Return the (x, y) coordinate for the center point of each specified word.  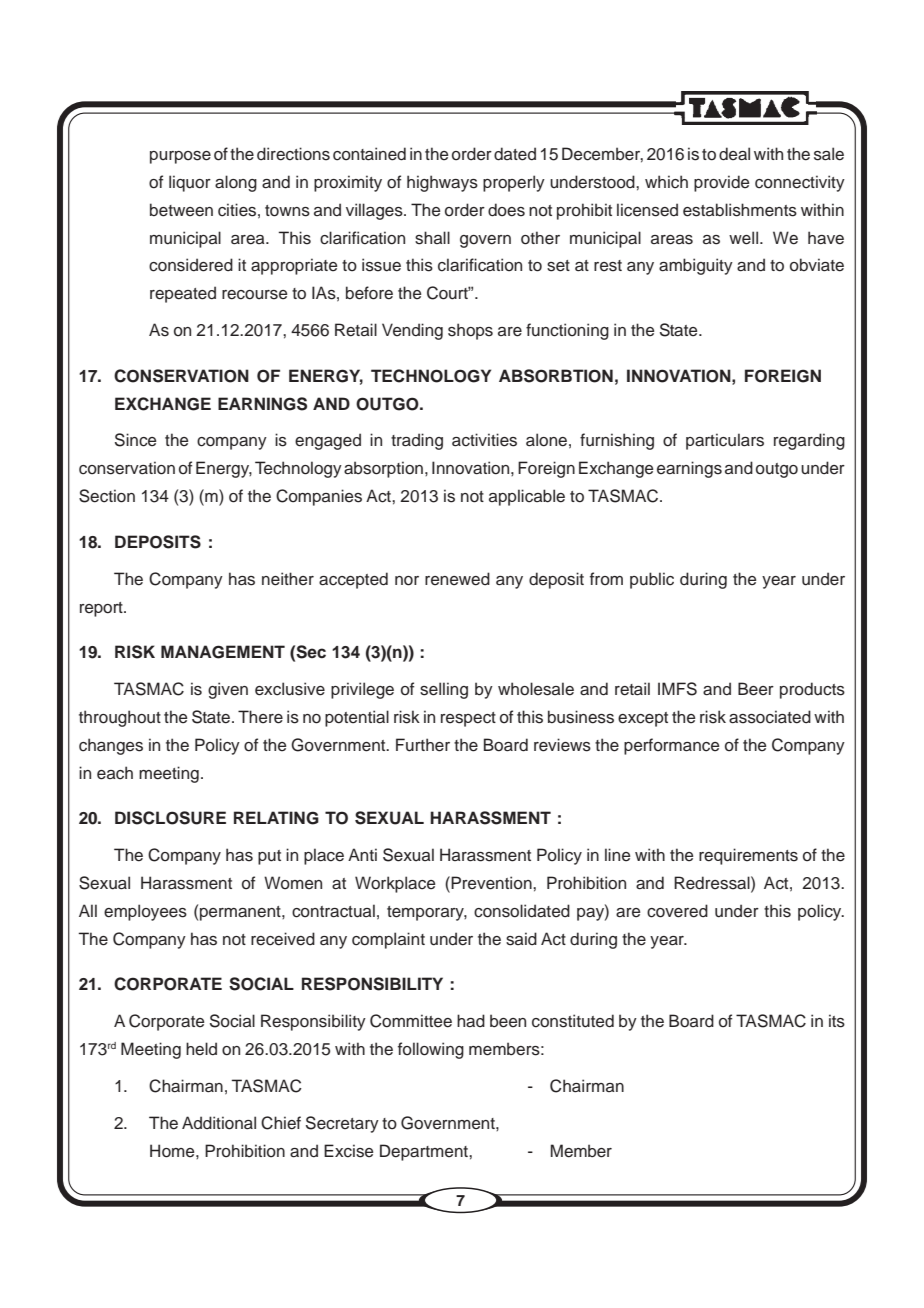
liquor (190, 183)
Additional (219, 1123)
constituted (573, 1021)
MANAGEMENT (223, 652)
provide (721, 183)
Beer (756, 689)
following (431, 1050)
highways (442, 183)
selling (444, 690)
